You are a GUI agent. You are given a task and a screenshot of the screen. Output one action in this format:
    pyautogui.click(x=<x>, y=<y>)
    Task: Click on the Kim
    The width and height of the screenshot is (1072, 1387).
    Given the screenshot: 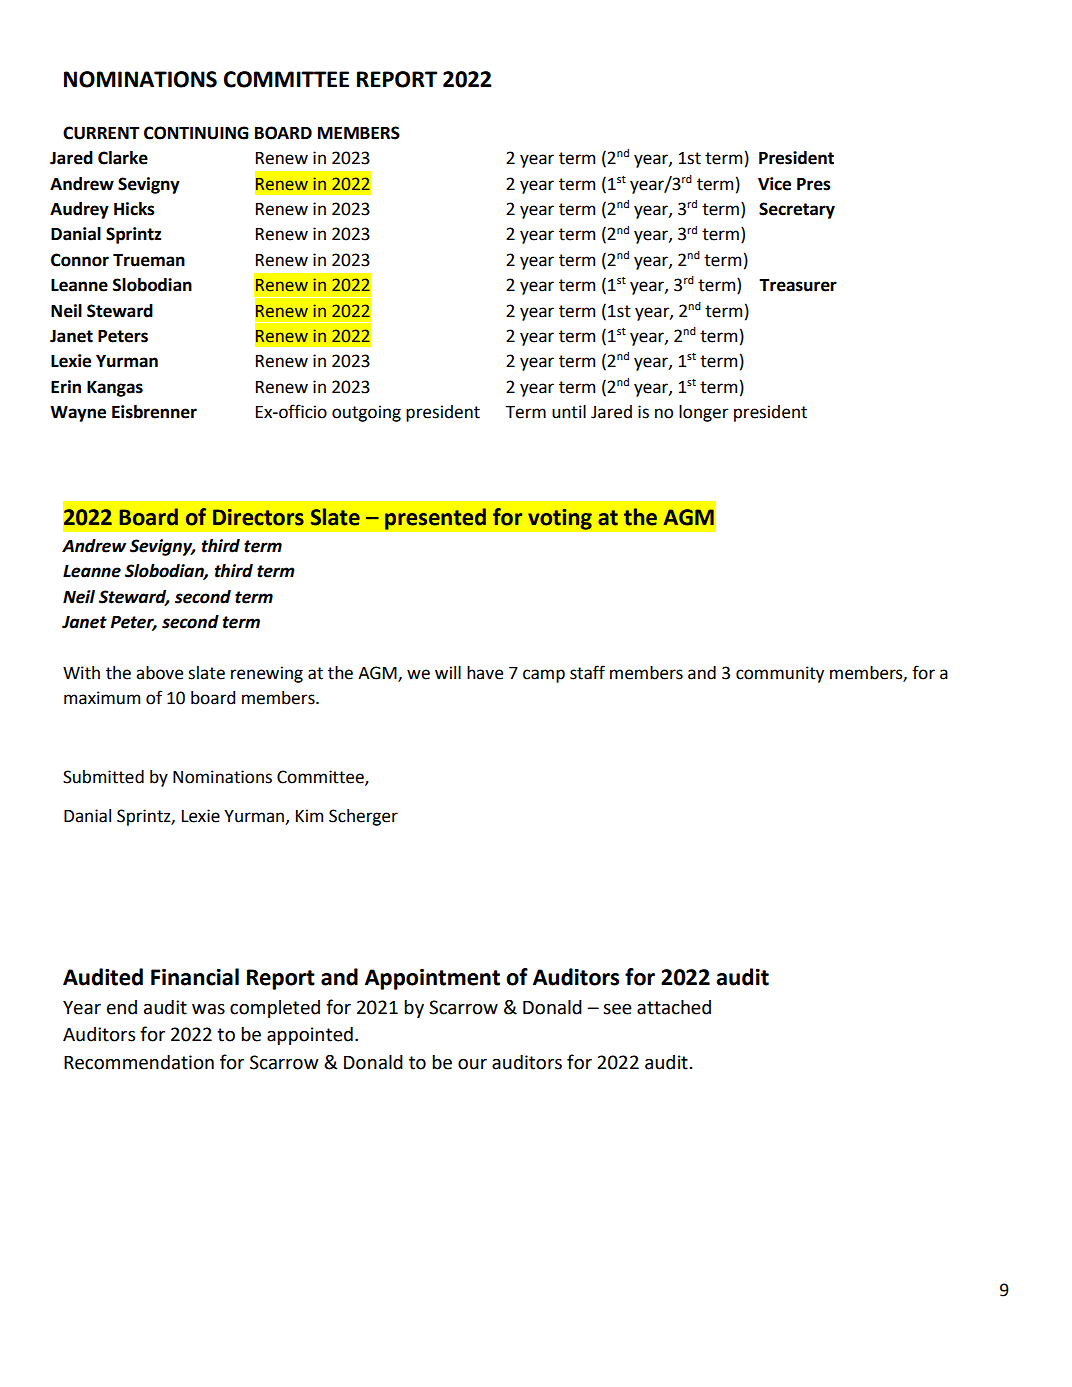 What is the action you would take?
    pyautogui.click(x=309, y=815)
